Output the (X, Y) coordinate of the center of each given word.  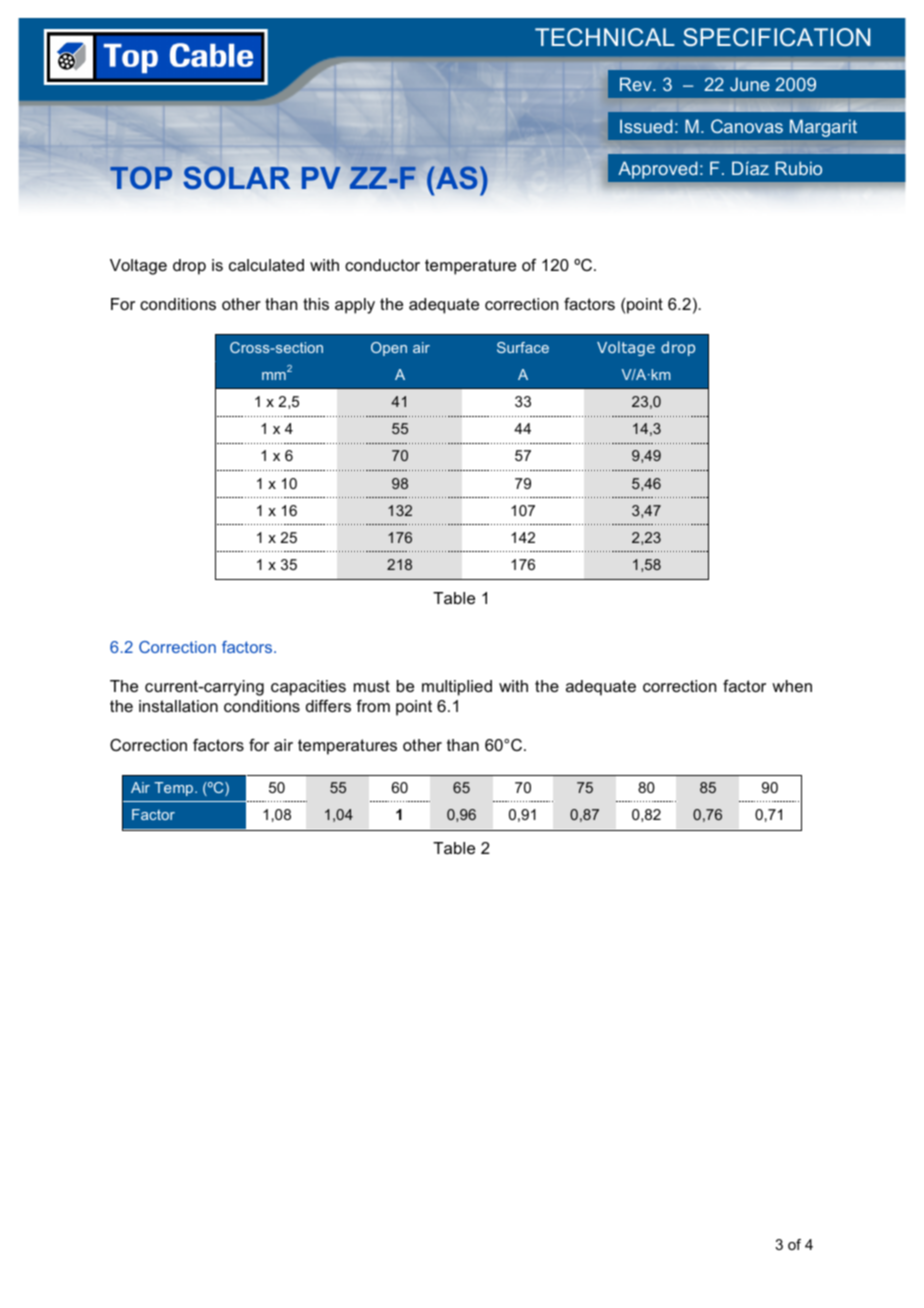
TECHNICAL (605, 37)
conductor (382, 265)
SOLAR (236, 177)
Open (389, 349)
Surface (523, 347)
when (792, 686)
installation (178, 706)
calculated (266, 265)
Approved (658, 170)
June (750, 84)
